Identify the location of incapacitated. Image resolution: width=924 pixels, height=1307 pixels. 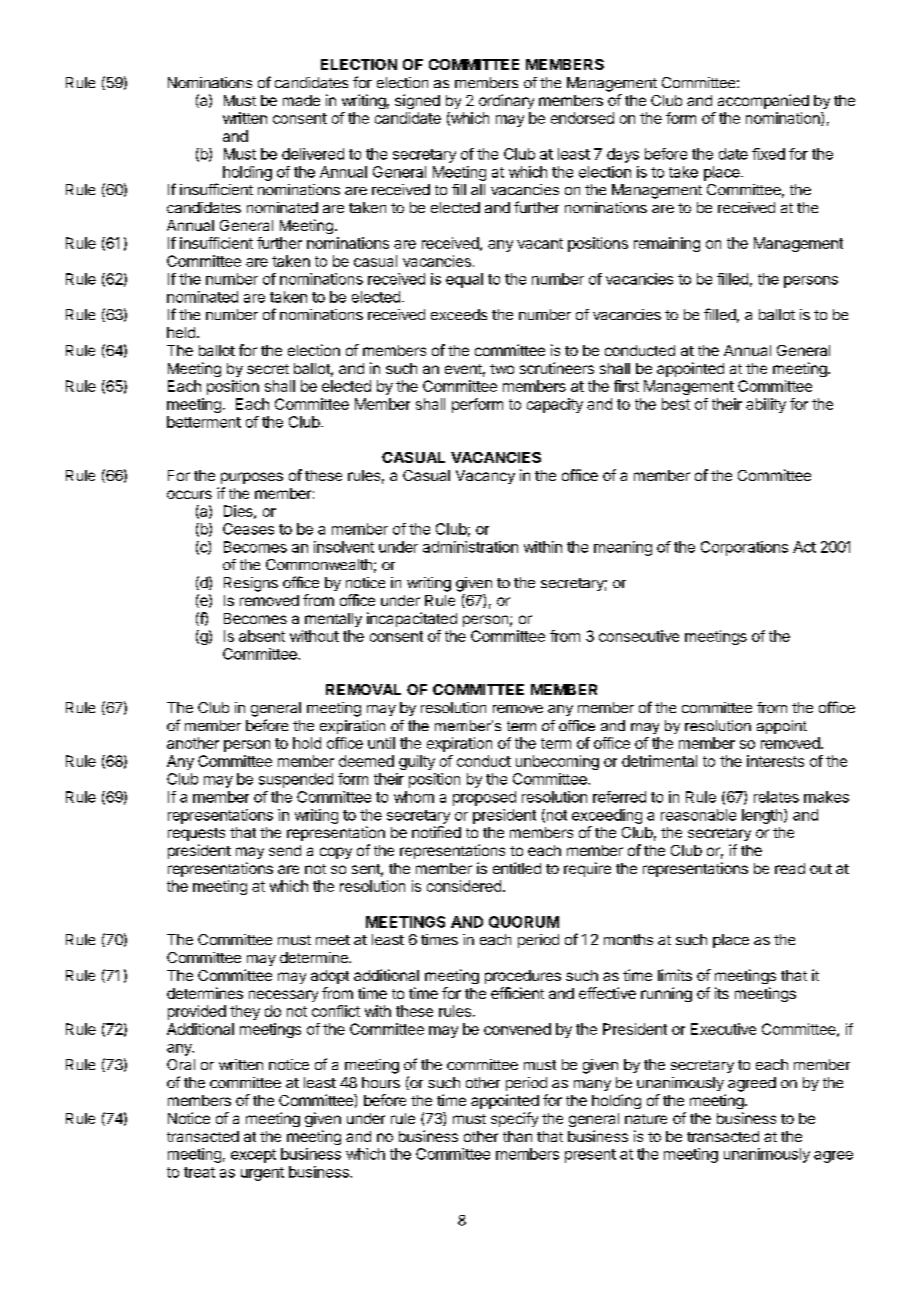
(412, 619).
